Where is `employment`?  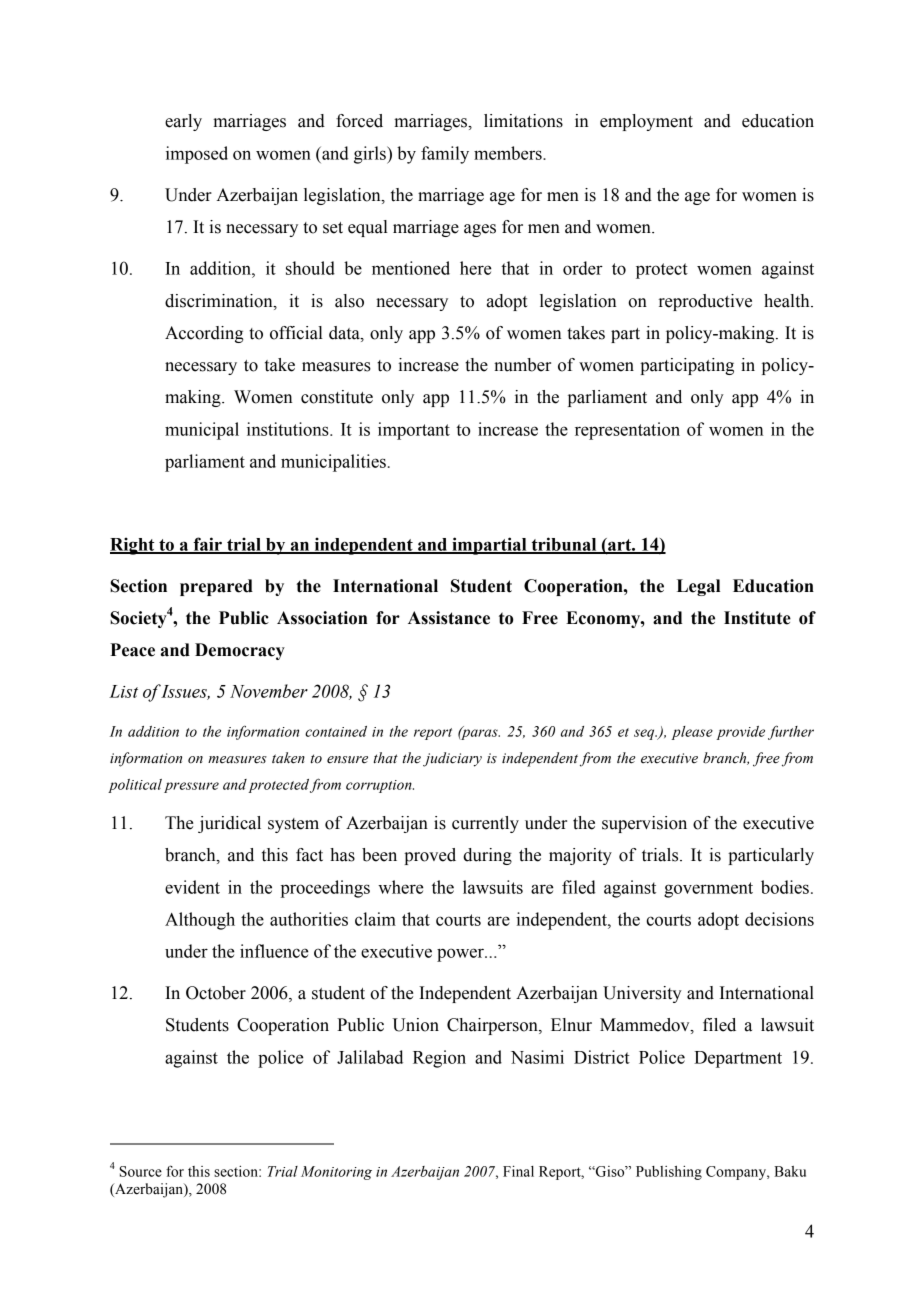
employment is located at coordinates (646, 122).
